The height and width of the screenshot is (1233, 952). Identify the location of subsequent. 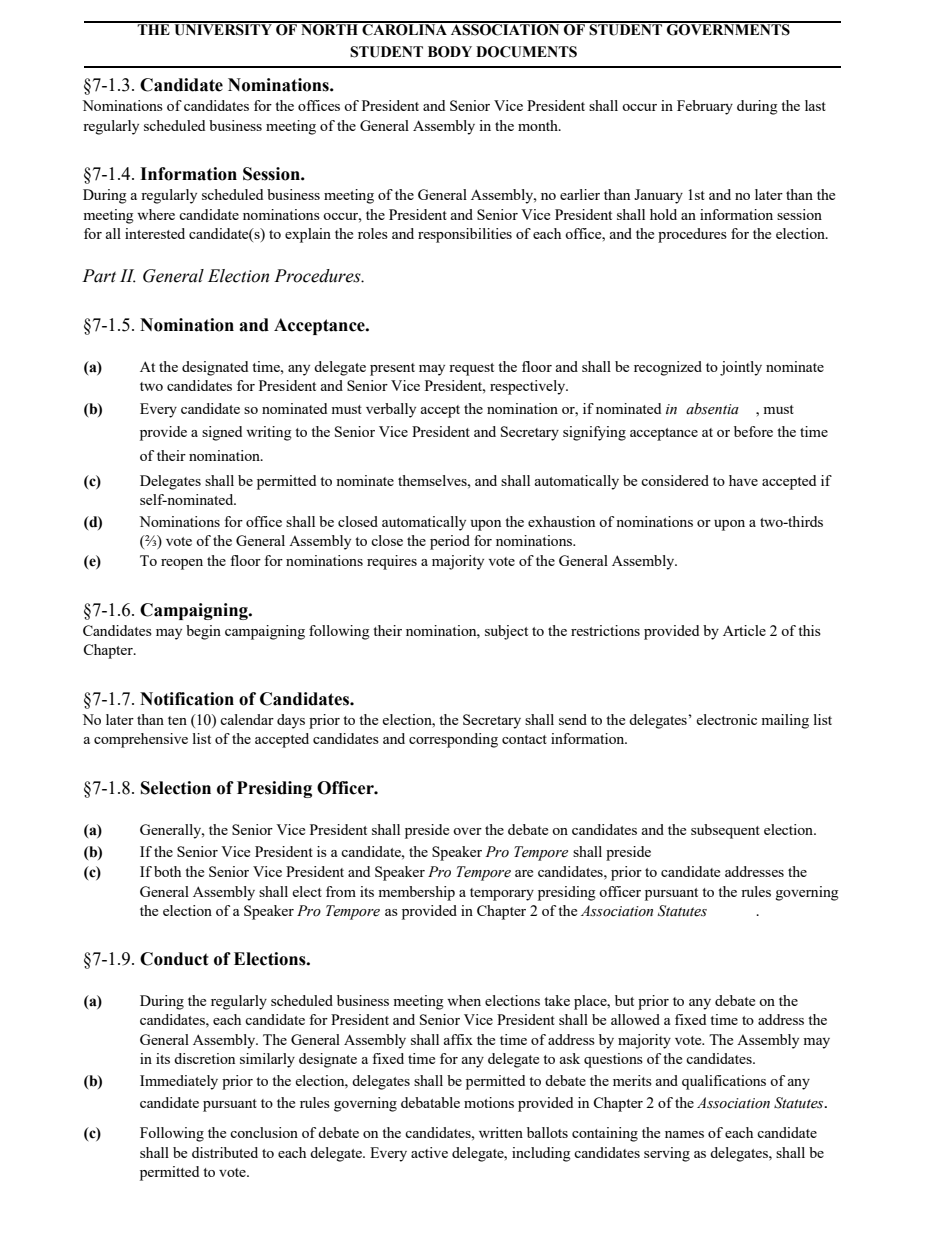
(725, 831).
